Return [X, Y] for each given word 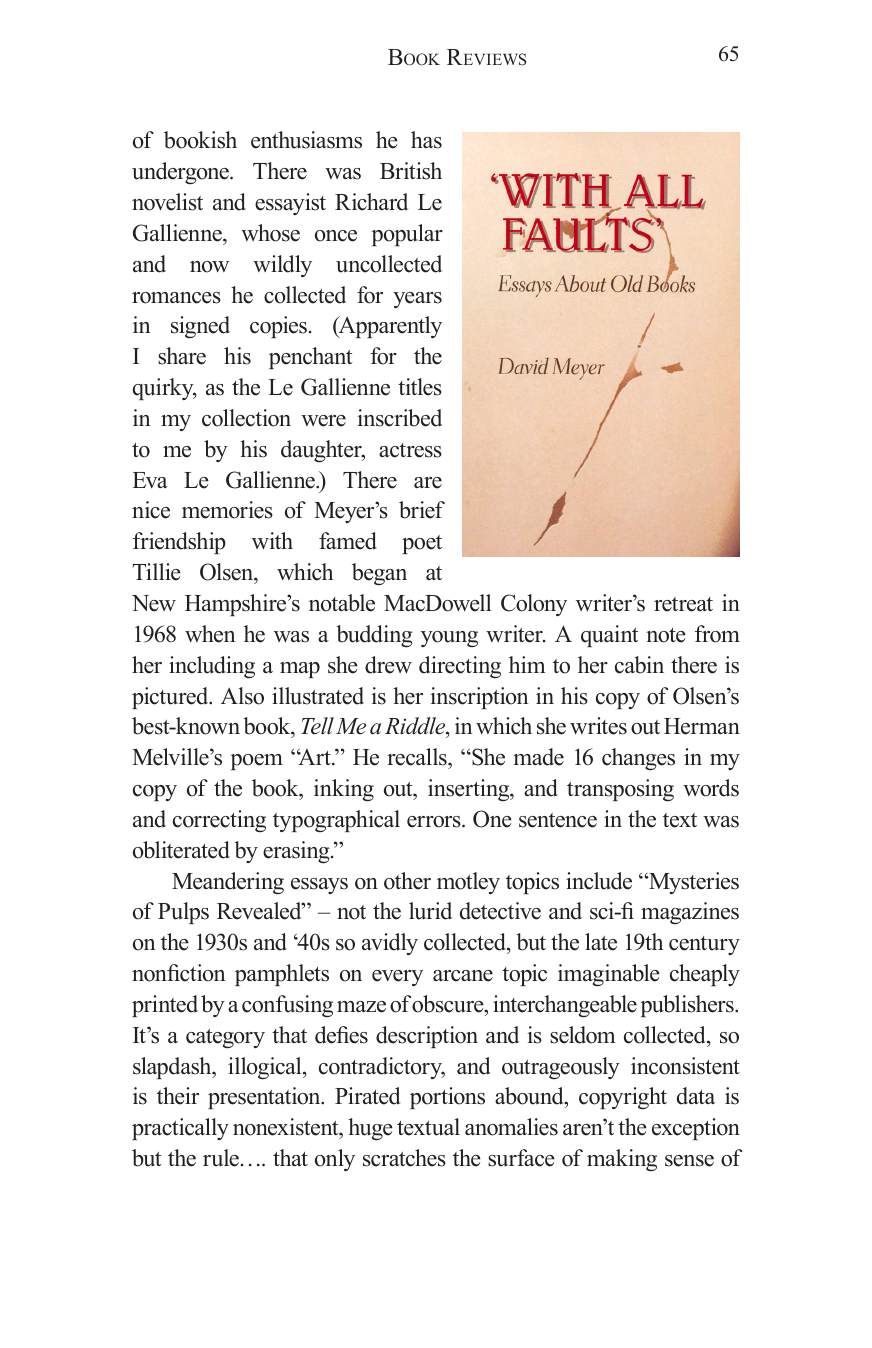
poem [257, 762]
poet [422, 544]
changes [638, 759]
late [601, 942]
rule [221, 1158]
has [426, 140]
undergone [181, 173]
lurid [430, 911]
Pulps [183, 913]
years [417, 300]
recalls [418, 757]
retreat [683, 604]
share [182, 356]
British [411, 171]
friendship [179, 543]
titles [420, 387]
